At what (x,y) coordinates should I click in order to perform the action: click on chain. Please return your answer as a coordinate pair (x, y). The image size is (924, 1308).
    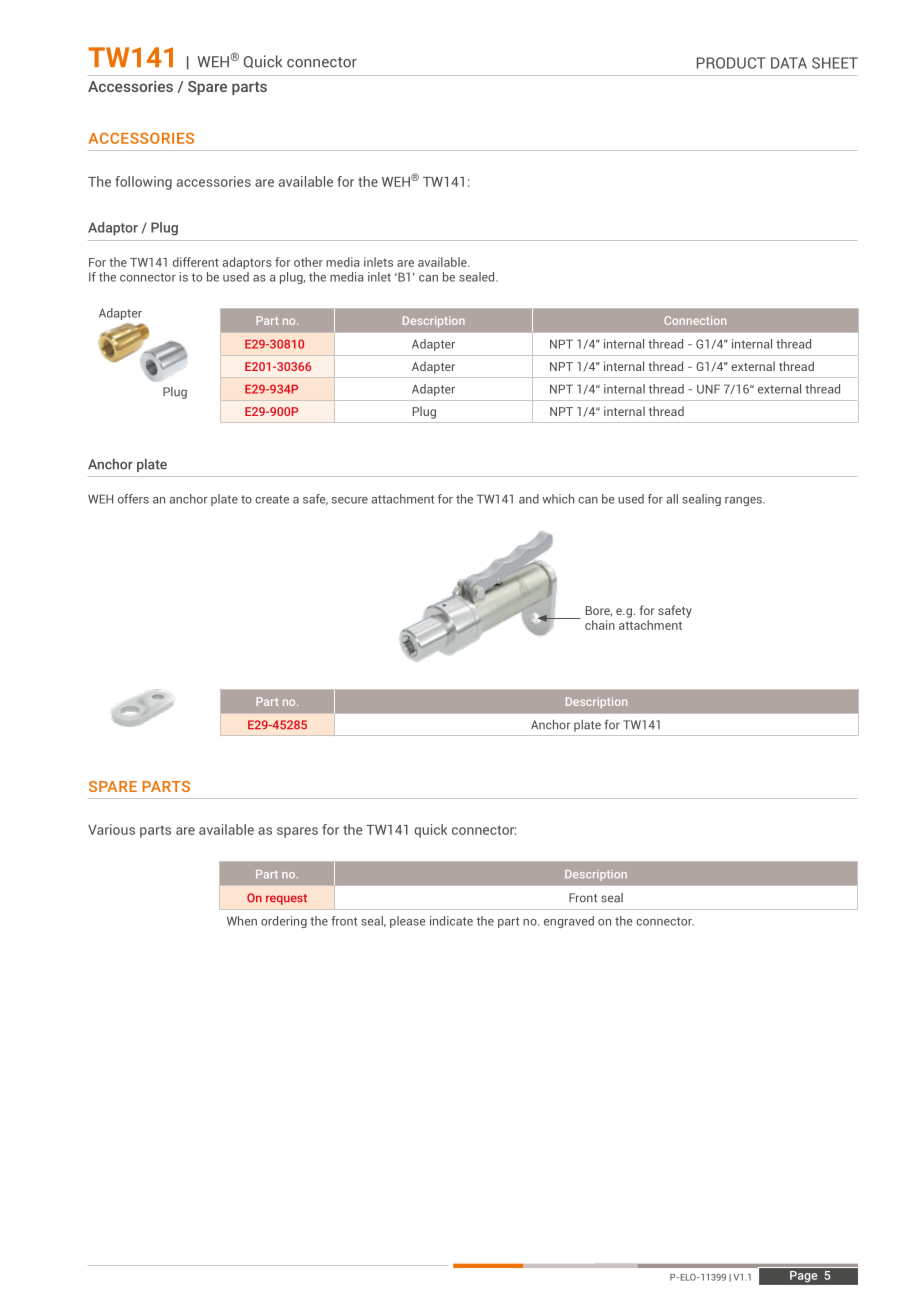
    Looking at the image, I should click on (600, 625).
